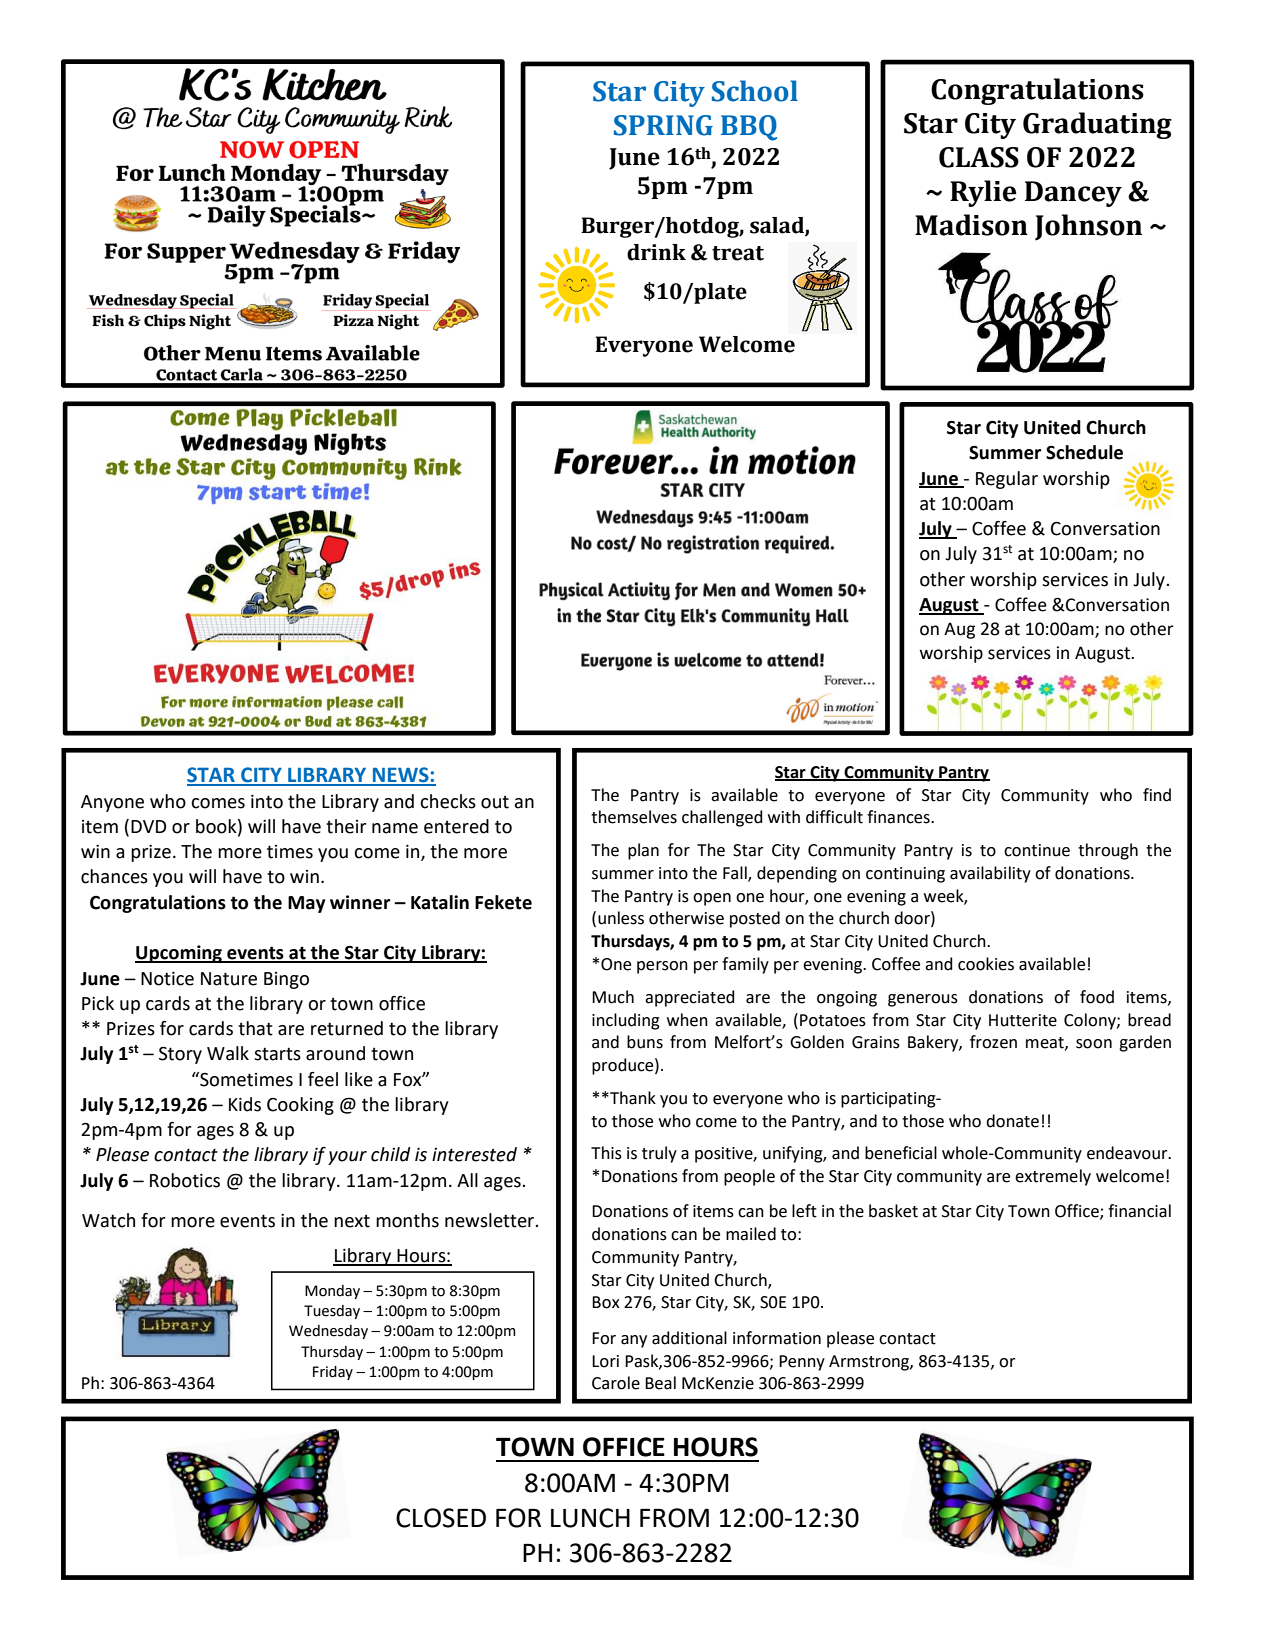  Describe the element at coordinates (626, 1021) in the page. I see `including` at that location.
